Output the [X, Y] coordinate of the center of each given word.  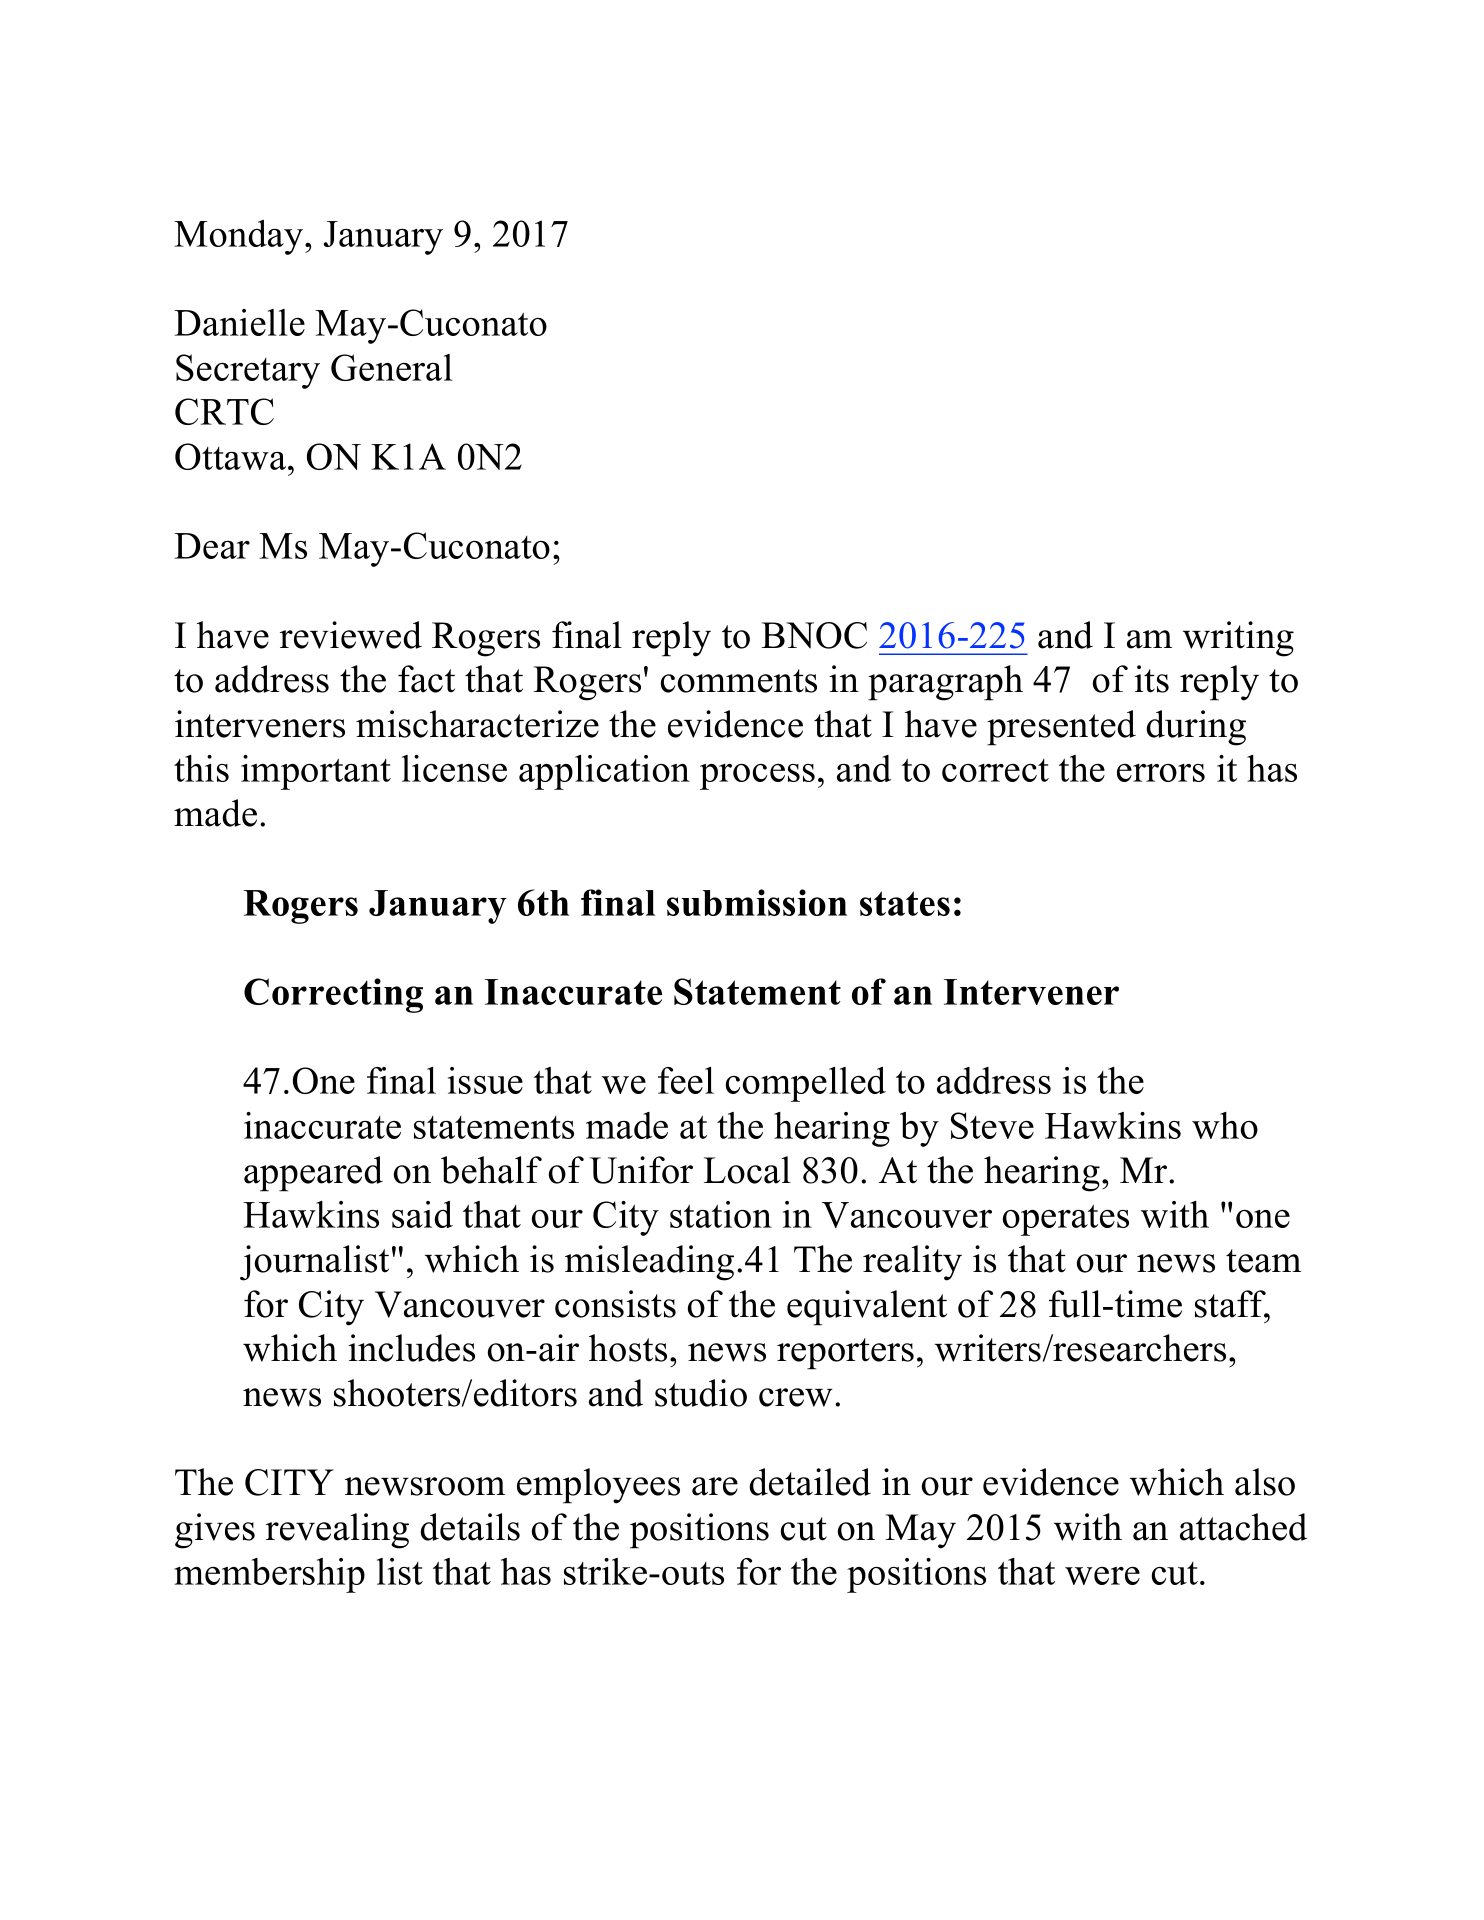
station [721, 1214]
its [1152, 679]
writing [1238, 639]
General [392, 367]
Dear [212, 546]
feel [686, 1080]
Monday [240, 237]
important [316, 772]
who [1225, 1125]
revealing [337, 1531]
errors [1161, 773]
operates [1066, 1220]
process [757, 777]
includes [412, 1348]
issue [485, 1080]
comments [739, 681]
